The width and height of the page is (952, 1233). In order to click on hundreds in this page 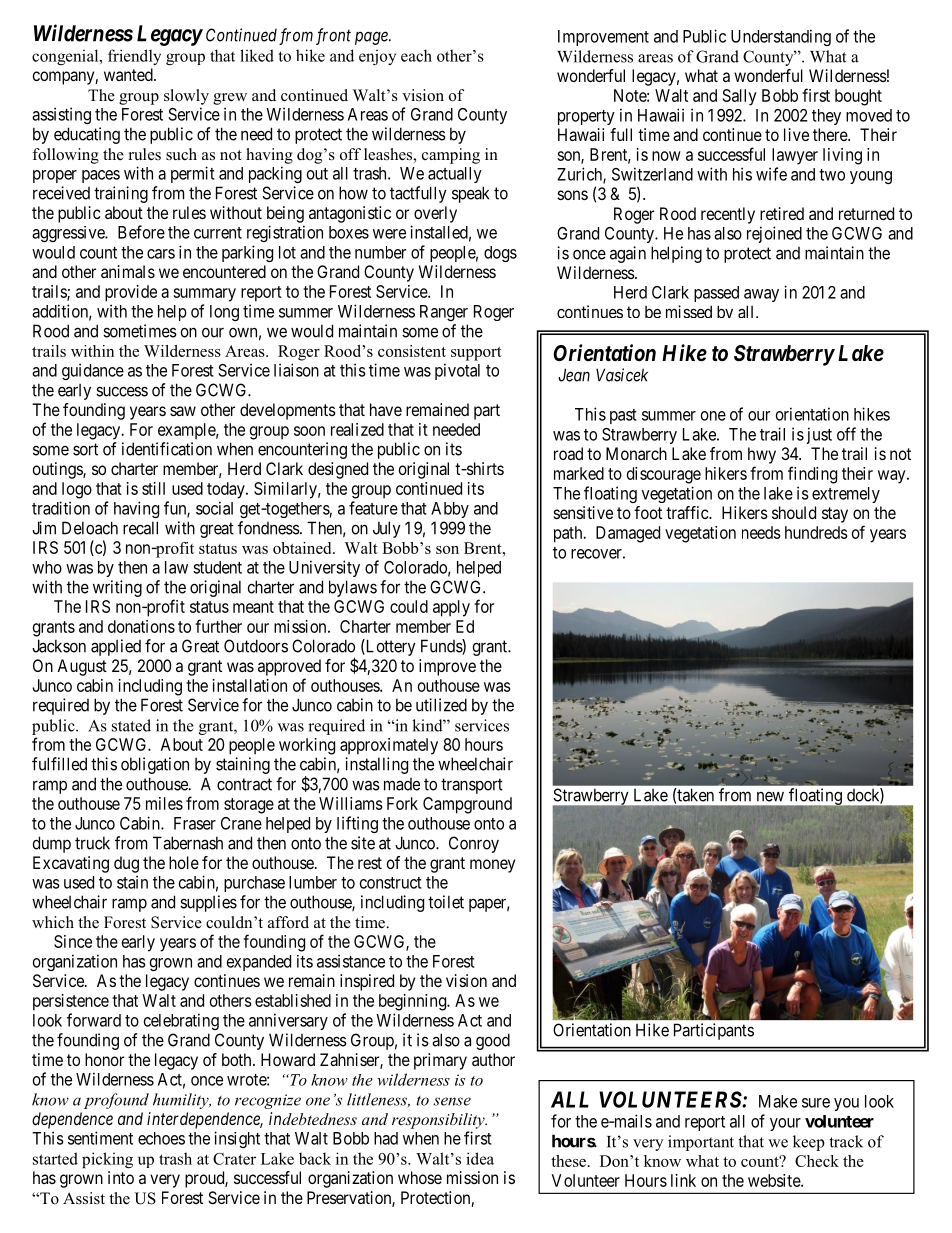, I will do `click(816, 532)`.
